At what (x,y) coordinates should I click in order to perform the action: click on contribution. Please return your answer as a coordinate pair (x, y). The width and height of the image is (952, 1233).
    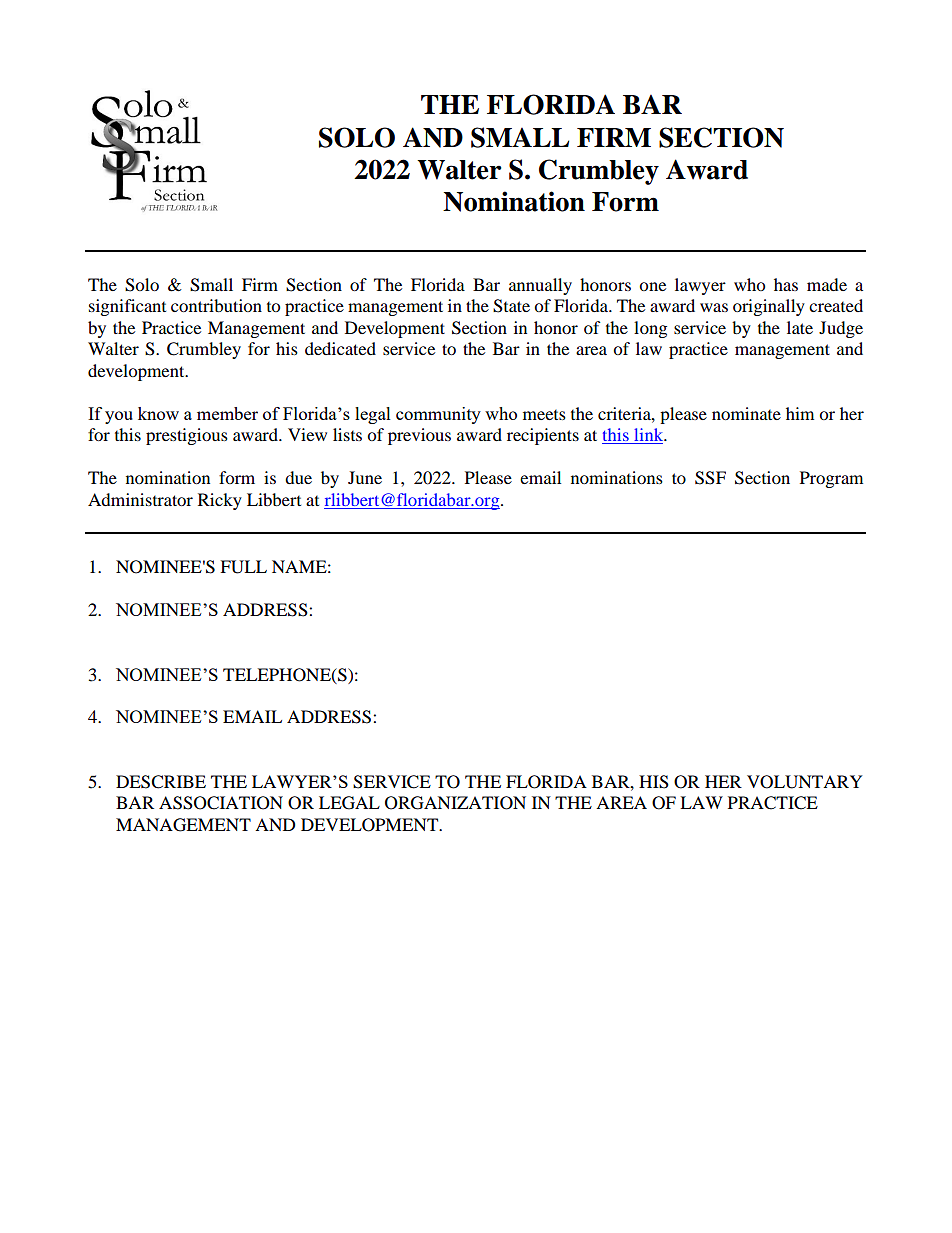
    Looking at the image, I should click on (216, 305).
